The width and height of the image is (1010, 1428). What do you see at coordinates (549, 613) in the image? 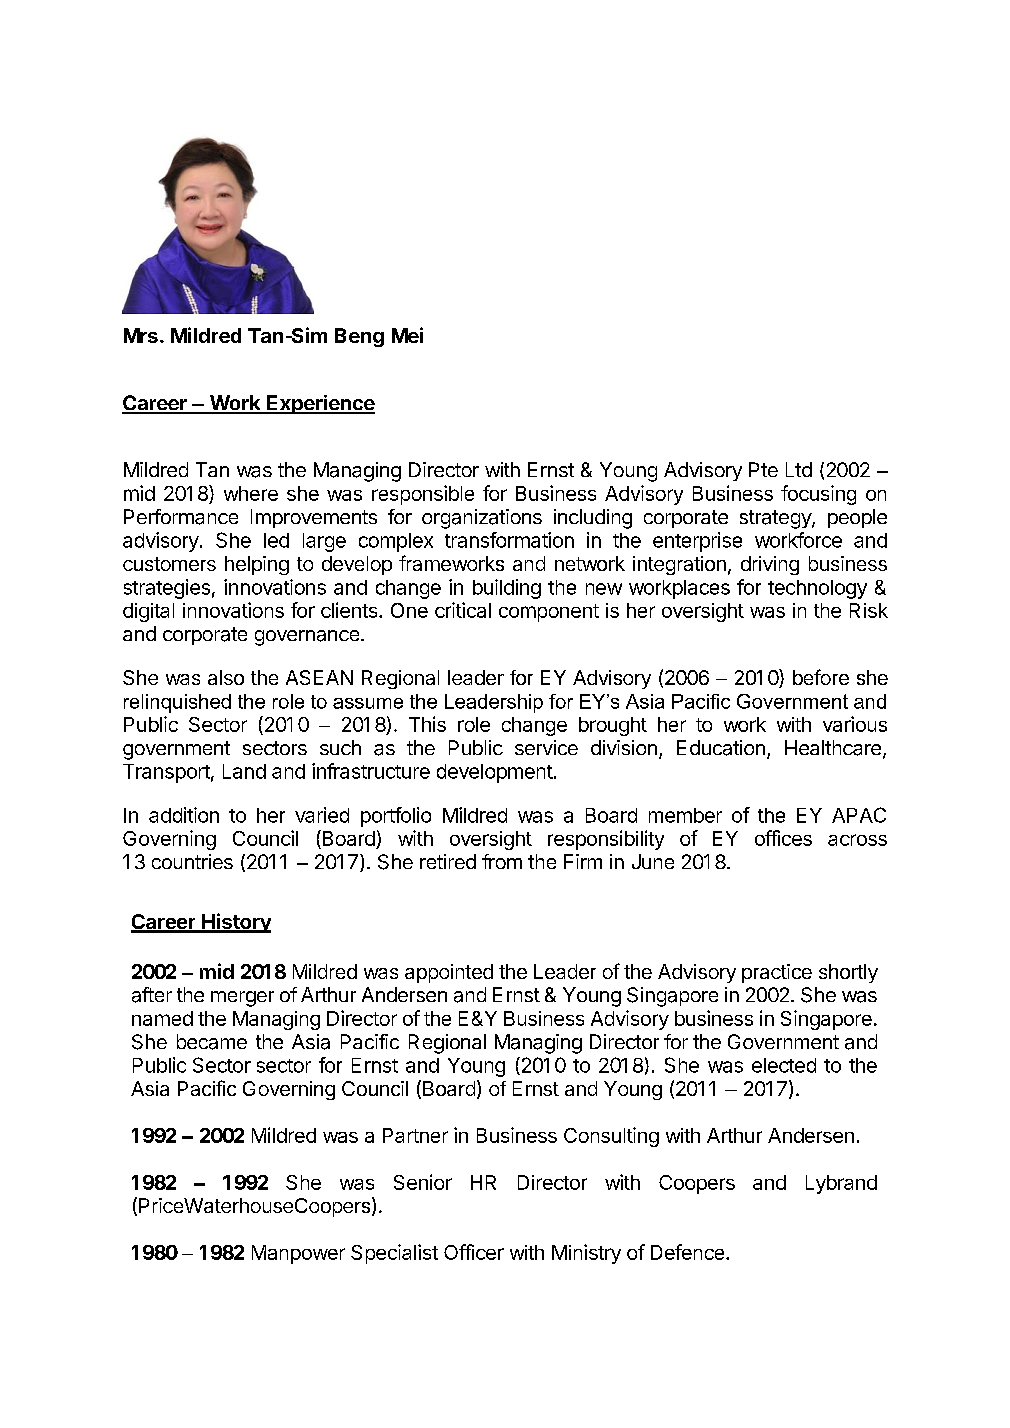
I see `component` at bounding box center [549, 613].
